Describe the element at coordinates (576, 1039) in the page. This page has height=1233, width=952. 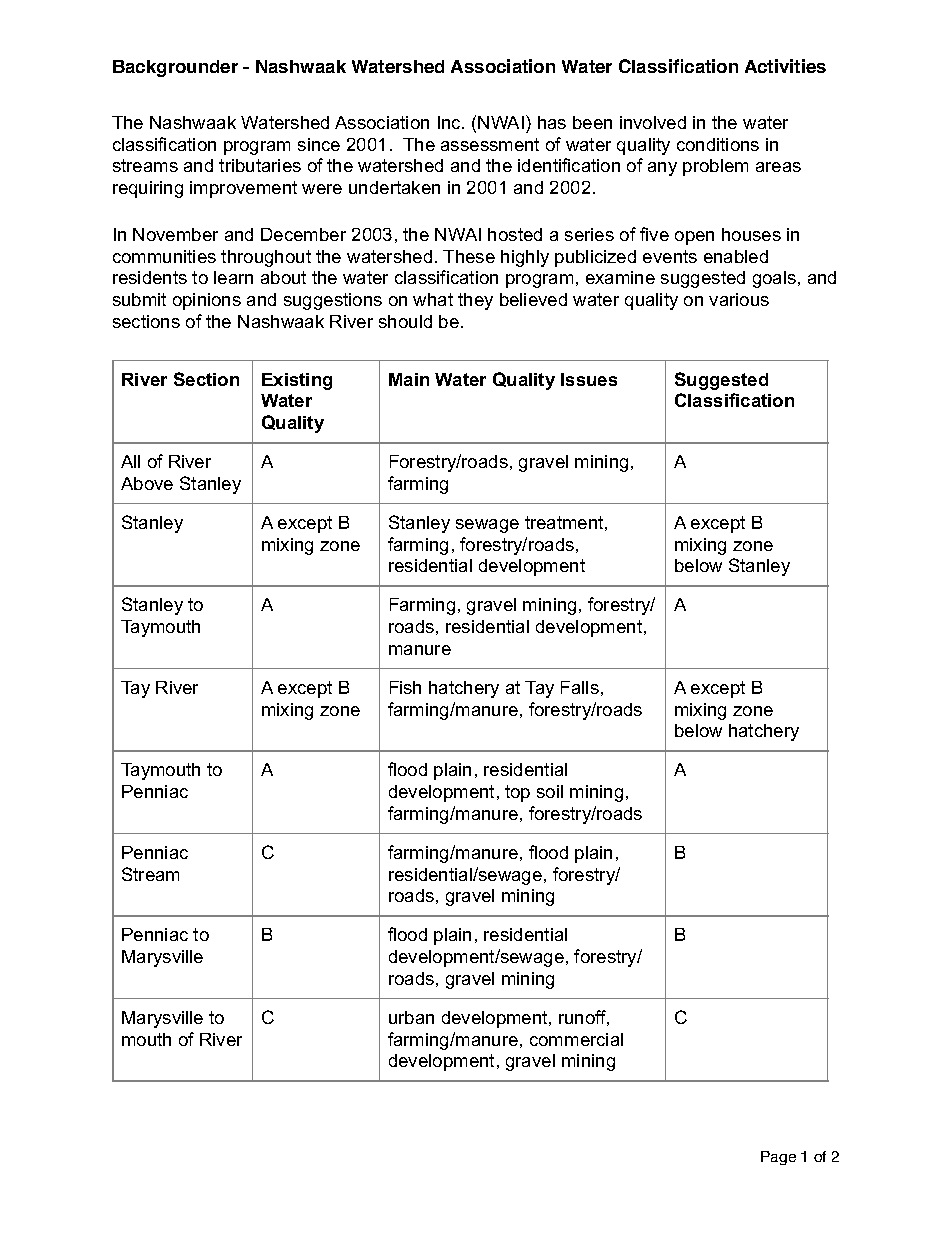
I see `commercial` at that location.
